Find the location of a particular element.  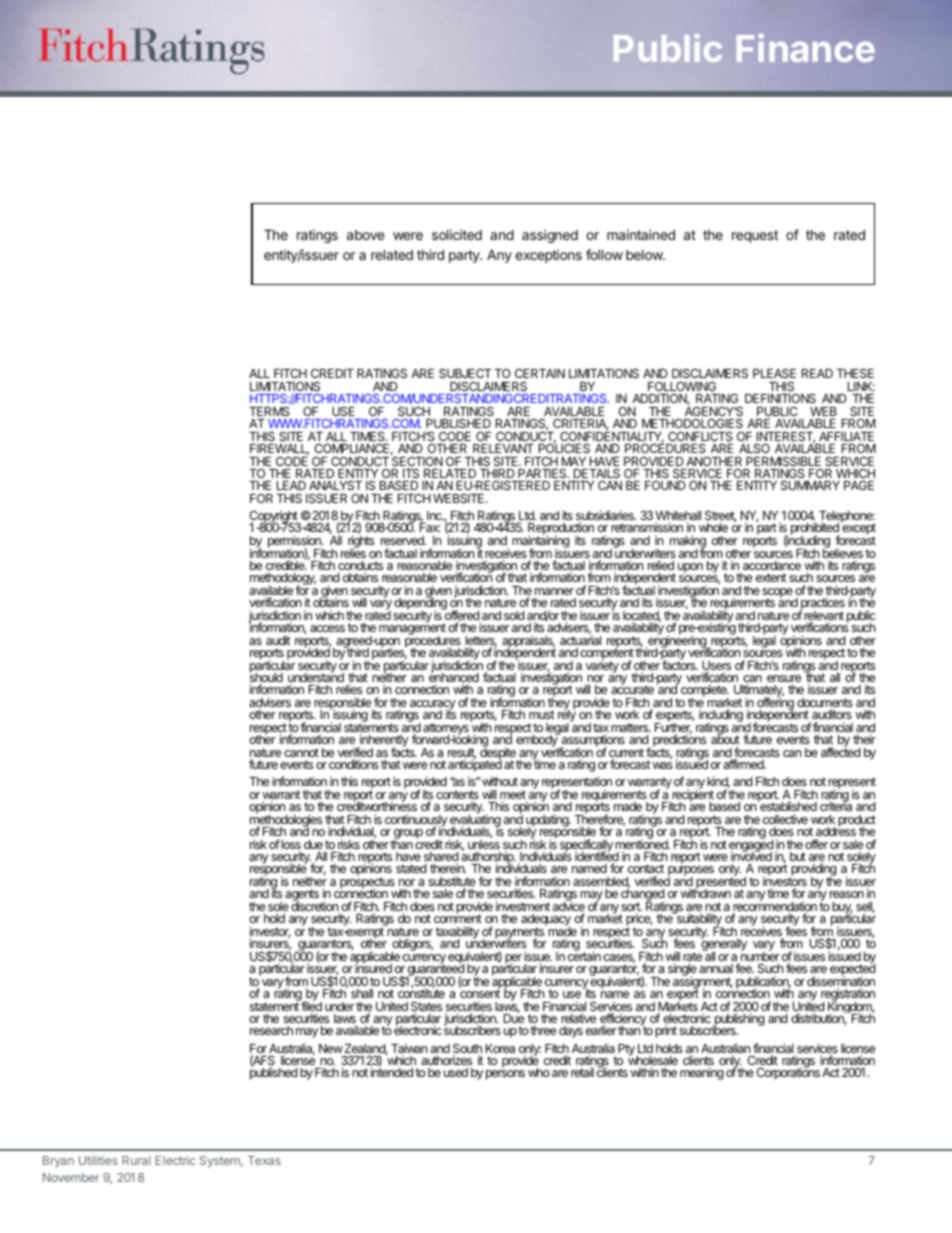

contents is located at coordinates (457, 794).
